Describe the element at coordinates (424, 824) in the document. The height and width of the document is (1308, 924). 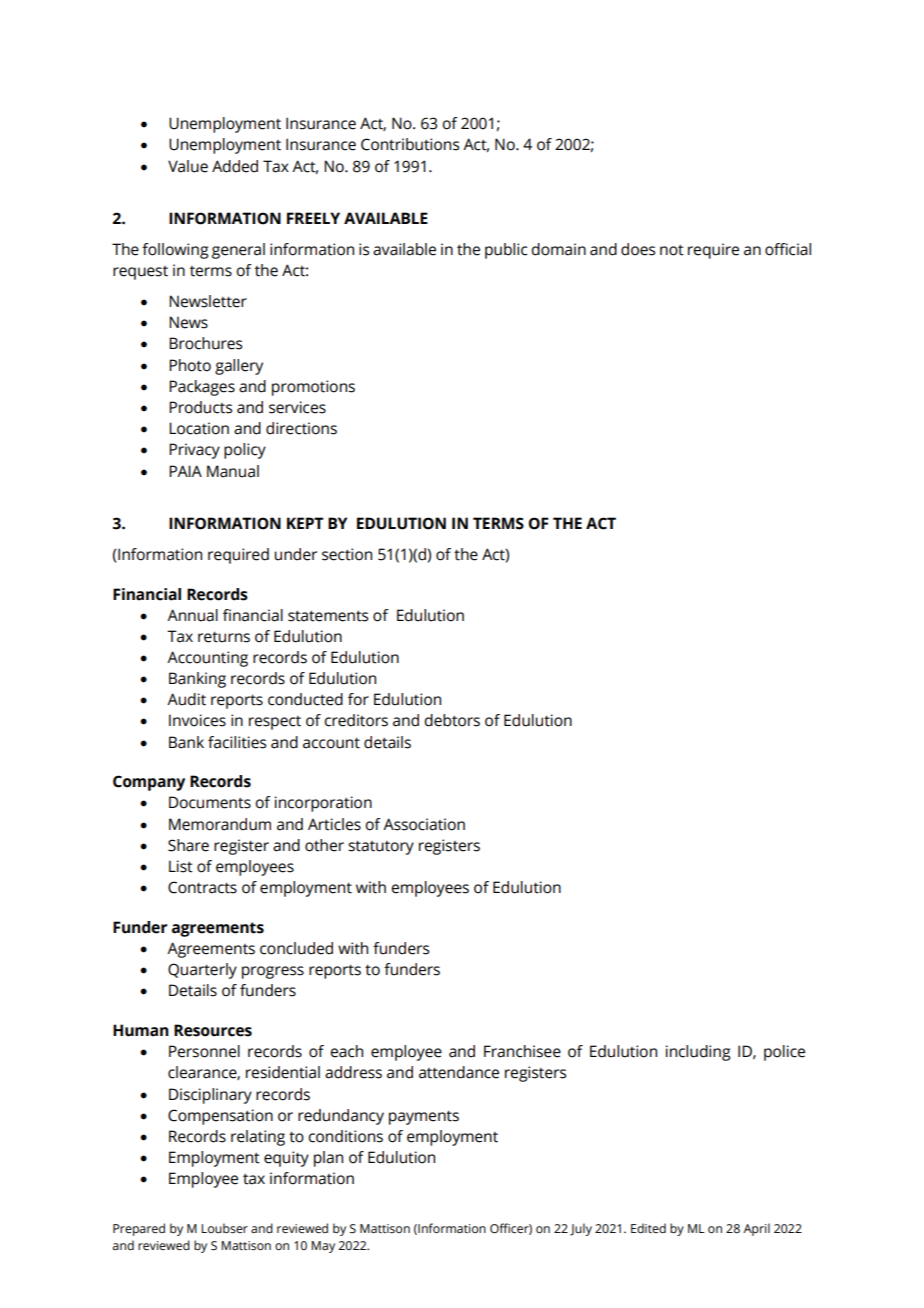
I see `Association` at that location.
